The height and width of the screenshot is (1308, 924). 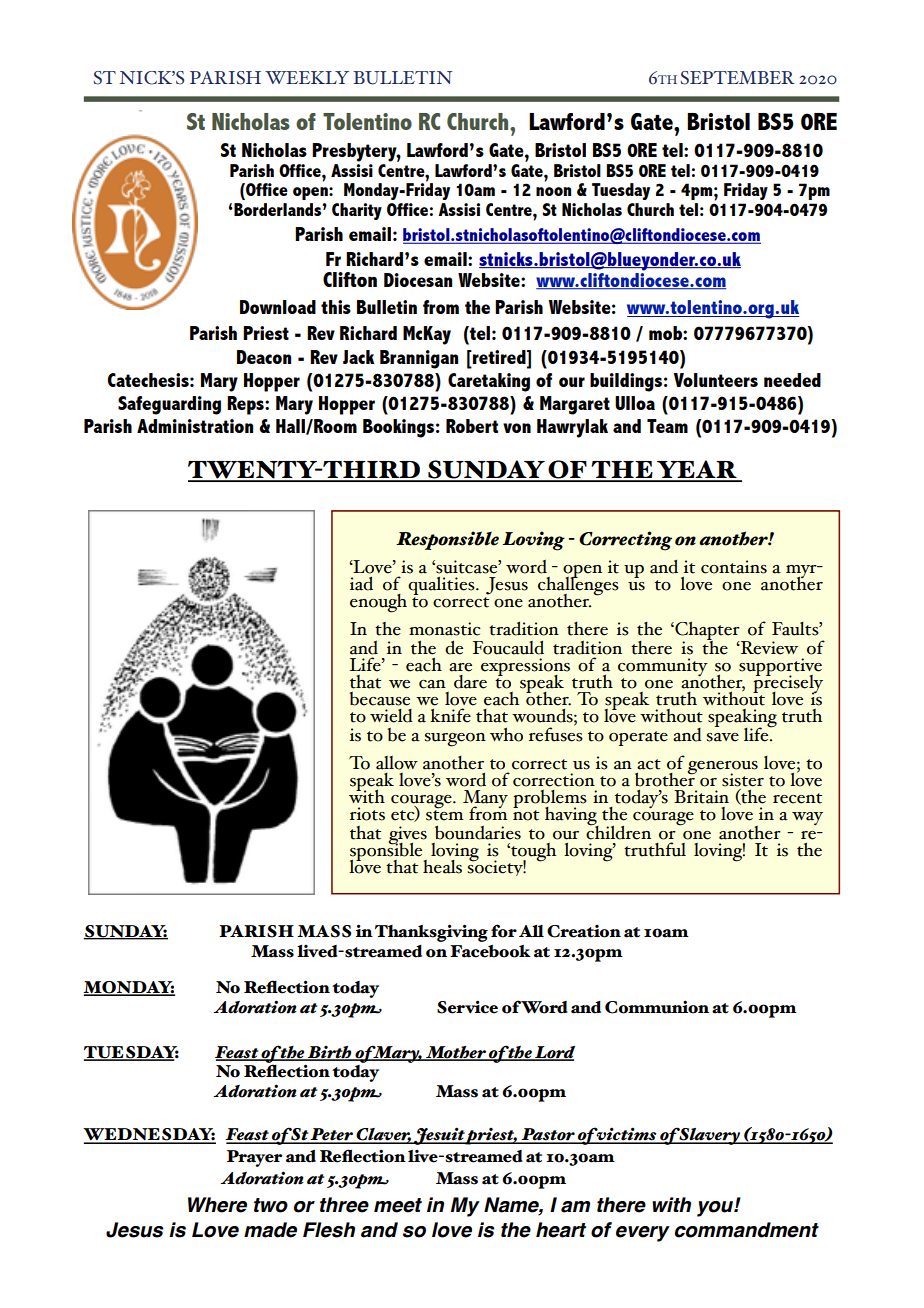 I want to click on SEPTEMBER, so click(x=738, y=78).
